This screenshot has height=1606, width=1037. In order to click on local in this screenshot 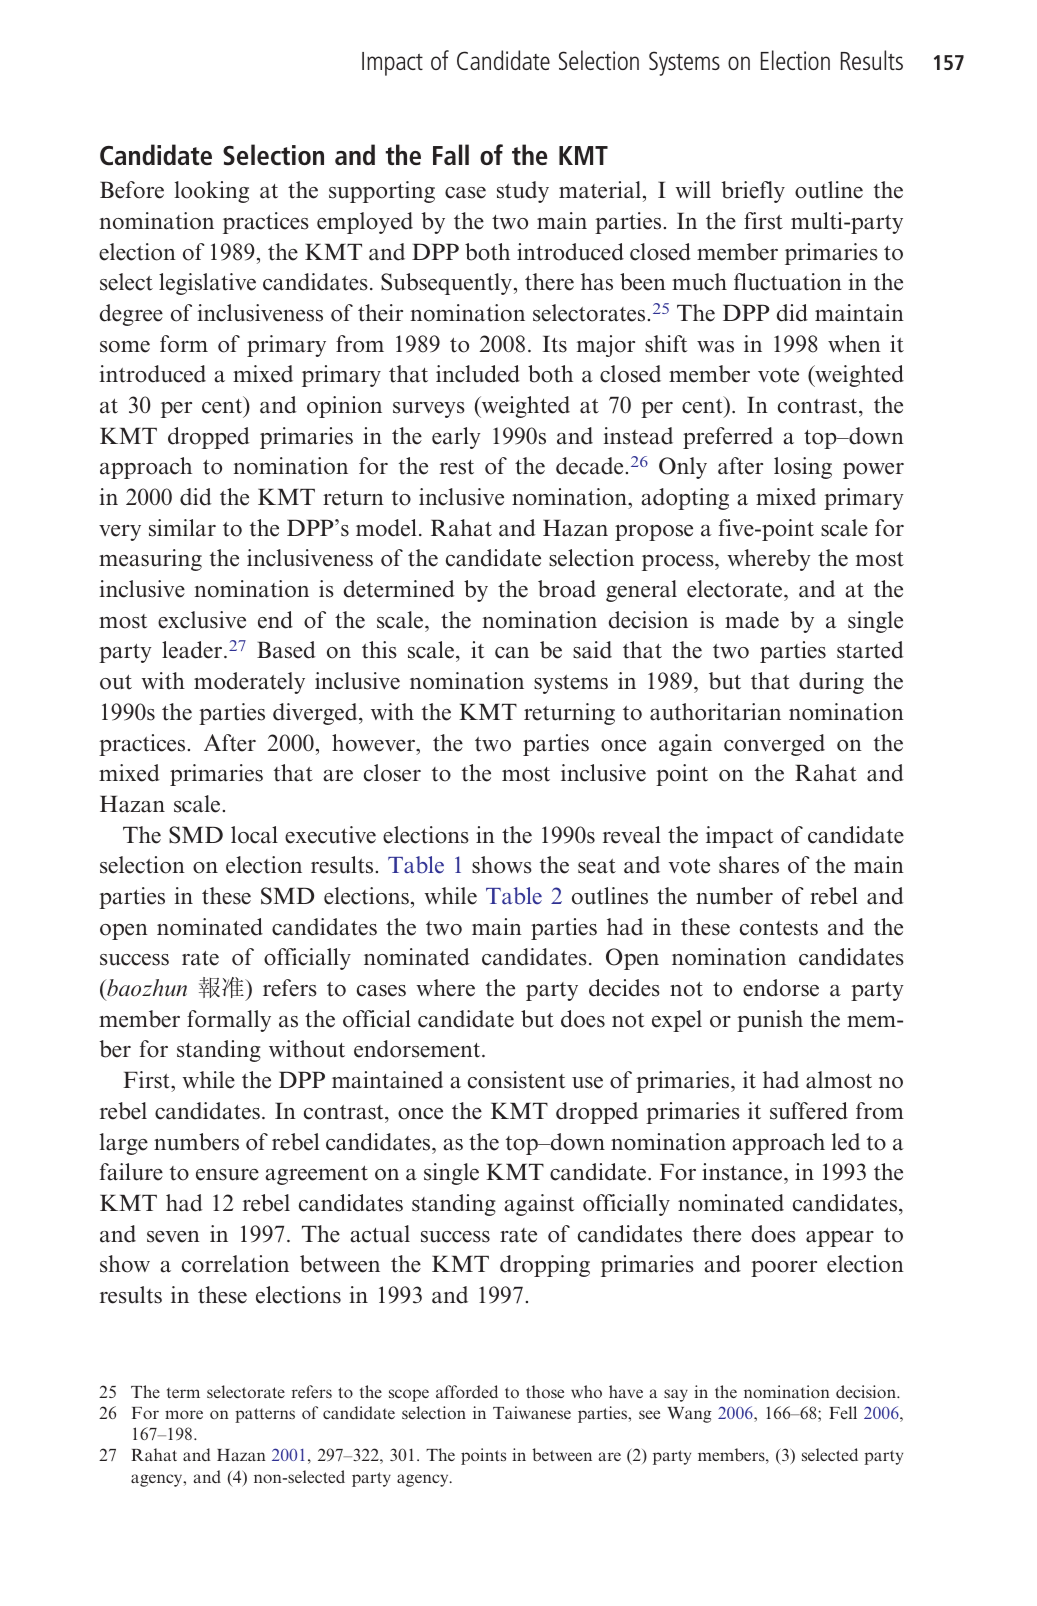, I will do `click(254, 835)`.
